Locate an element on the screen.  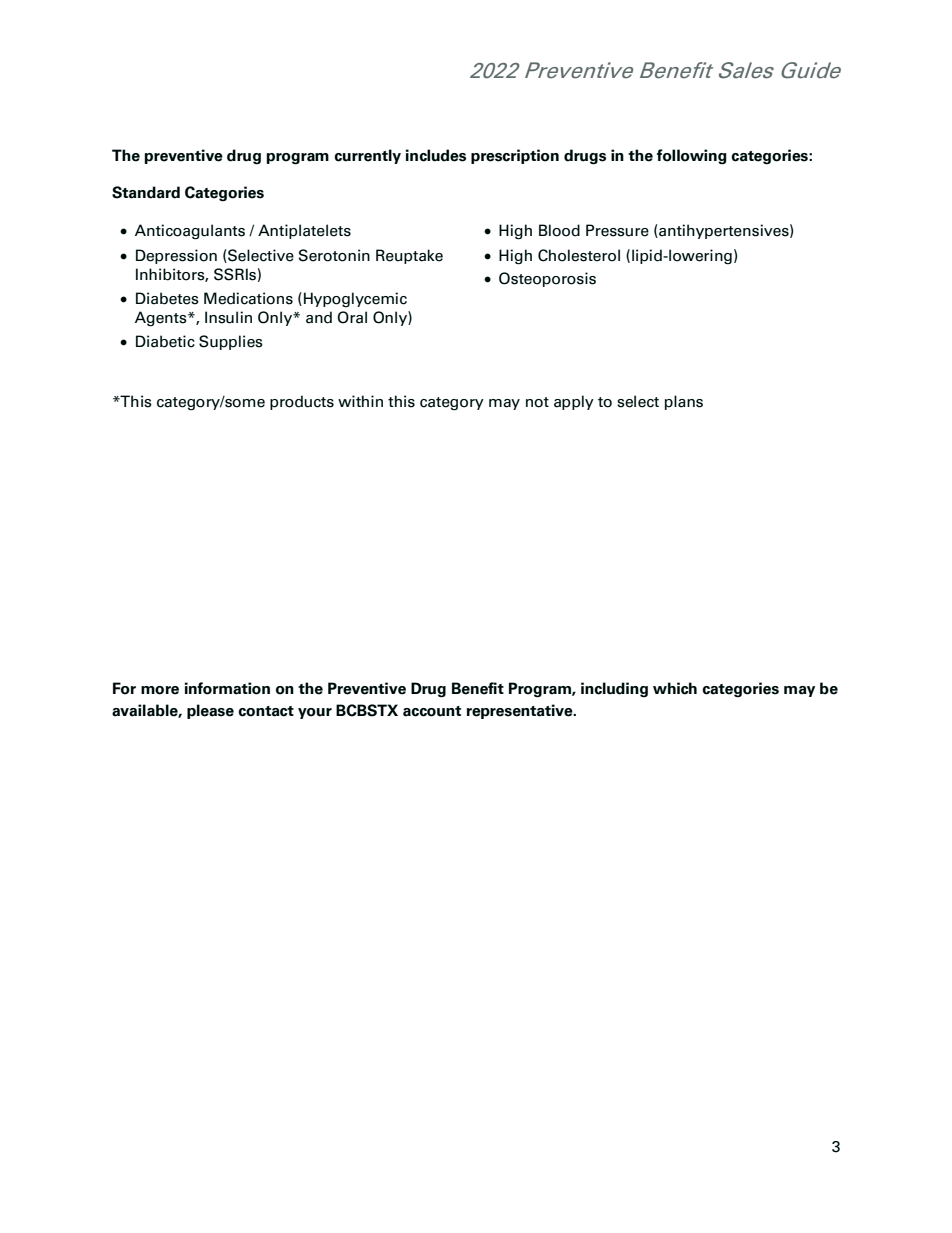
within is located at coordinates (360, 401).
